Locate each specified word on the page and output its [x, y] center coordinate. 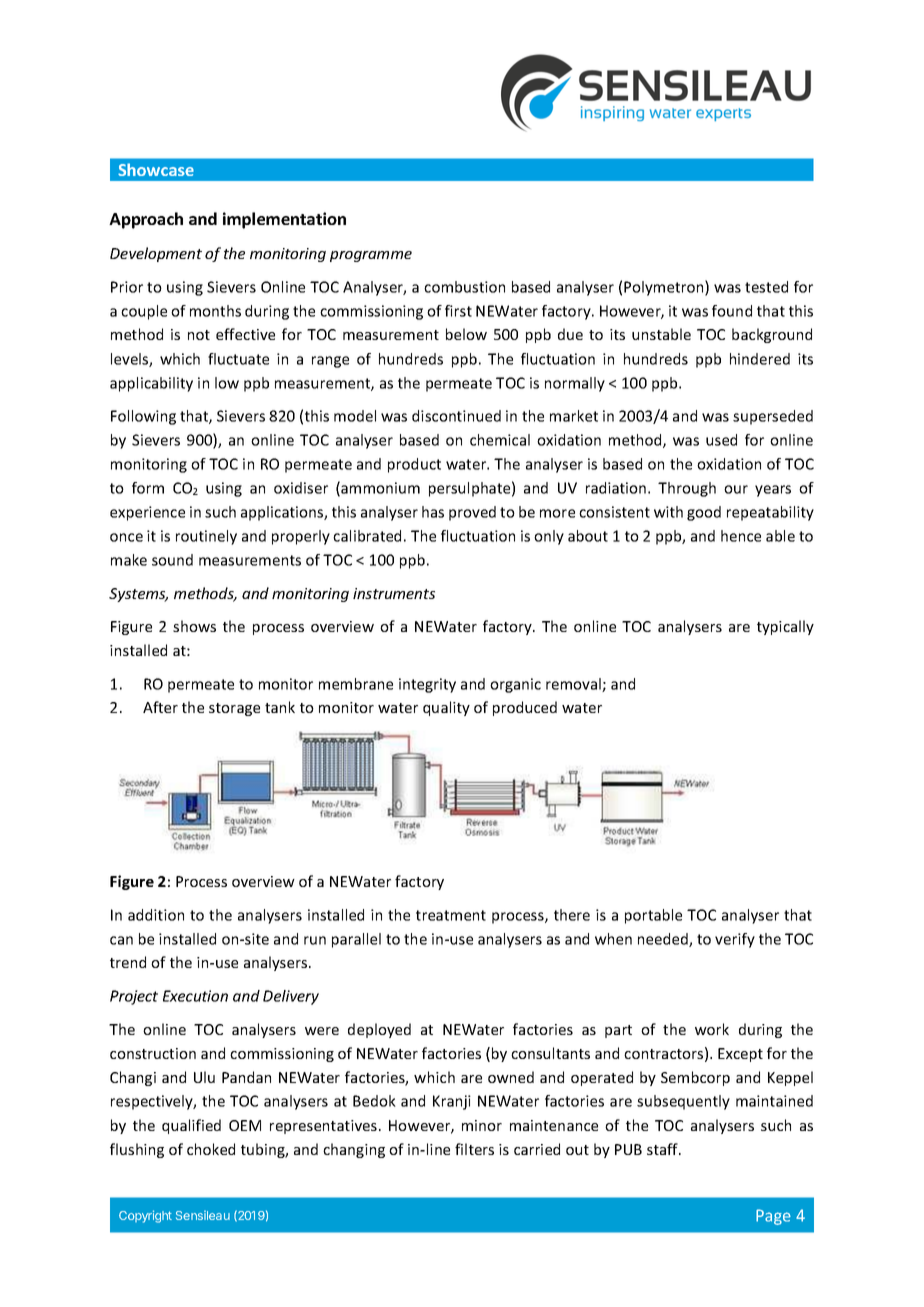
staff [663, 1149]
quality [446, 708]
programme [371, 256]
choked [211, 1149]
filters [474, 1149]
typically [785, 627]
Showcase [156, 169]
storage [234, 709]
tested [766, 287]
